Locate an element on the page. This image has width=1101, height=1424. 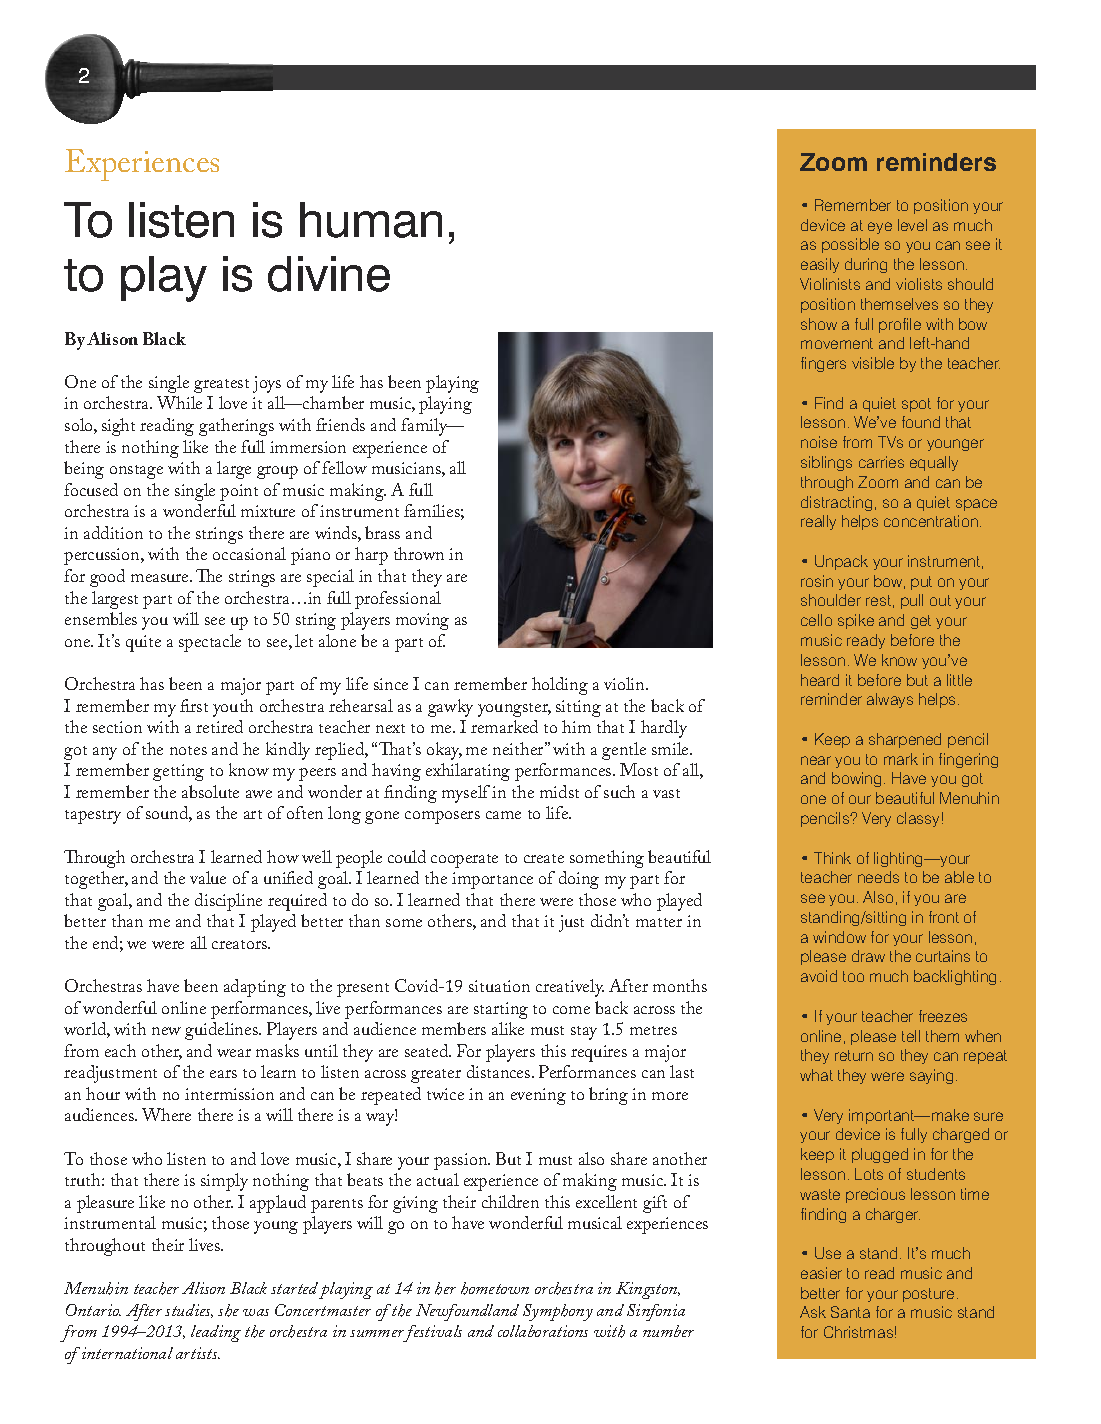
collaborations is located at coordinates (543, 1331).
